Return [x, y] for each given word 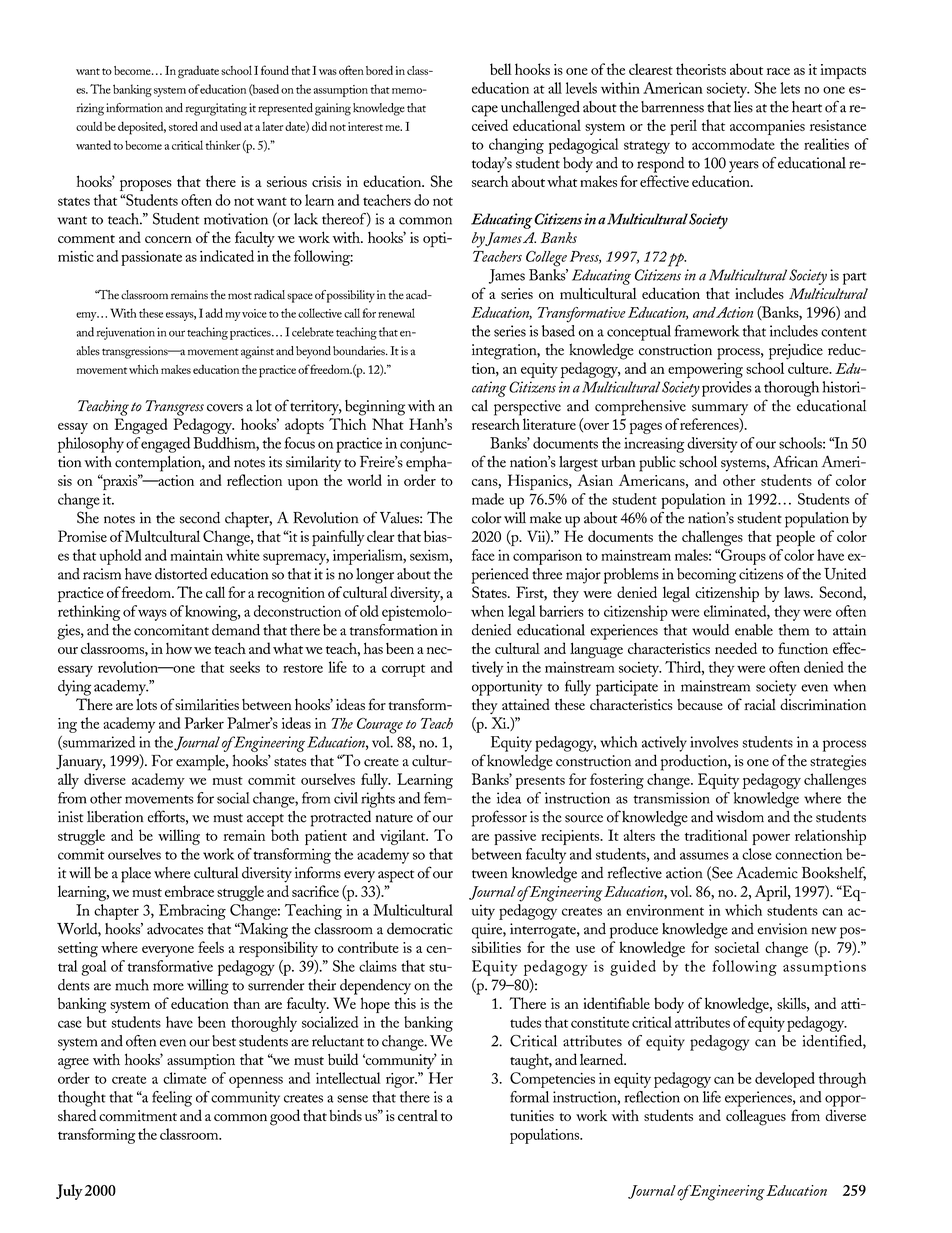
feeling [172, 1099]
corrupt [403, 670]
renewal [396, 313]
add [214, 313]
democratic [420, 929]
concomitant [171, 630]
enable [754, 630]
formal [529, 1097]
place [136, 875]
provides [727, 389]
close [757, 854]
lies [743, 107]
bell [501, 69]
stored [183, 126]
